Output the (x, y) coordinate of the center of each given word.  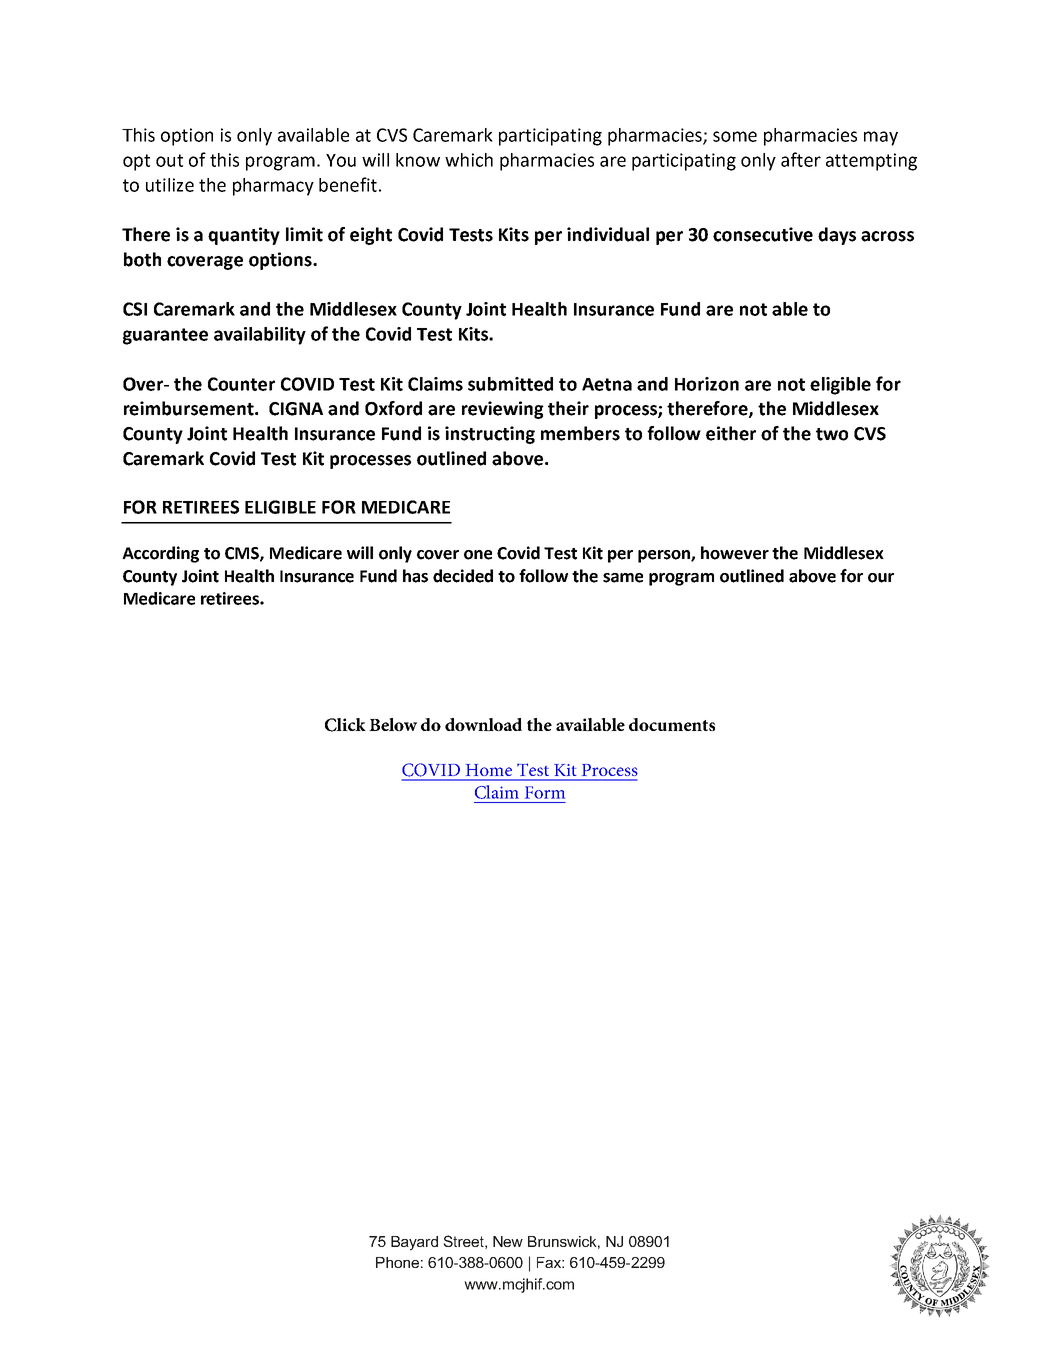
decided (463, 576)
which (469, 160)
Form (545, 792)
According (160, 554)
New (508, 1241)
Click (345, 725)
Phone (397, 1262)
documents (672, 724)
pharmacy (273, 187)
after (801, 159)
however (735, 553)
